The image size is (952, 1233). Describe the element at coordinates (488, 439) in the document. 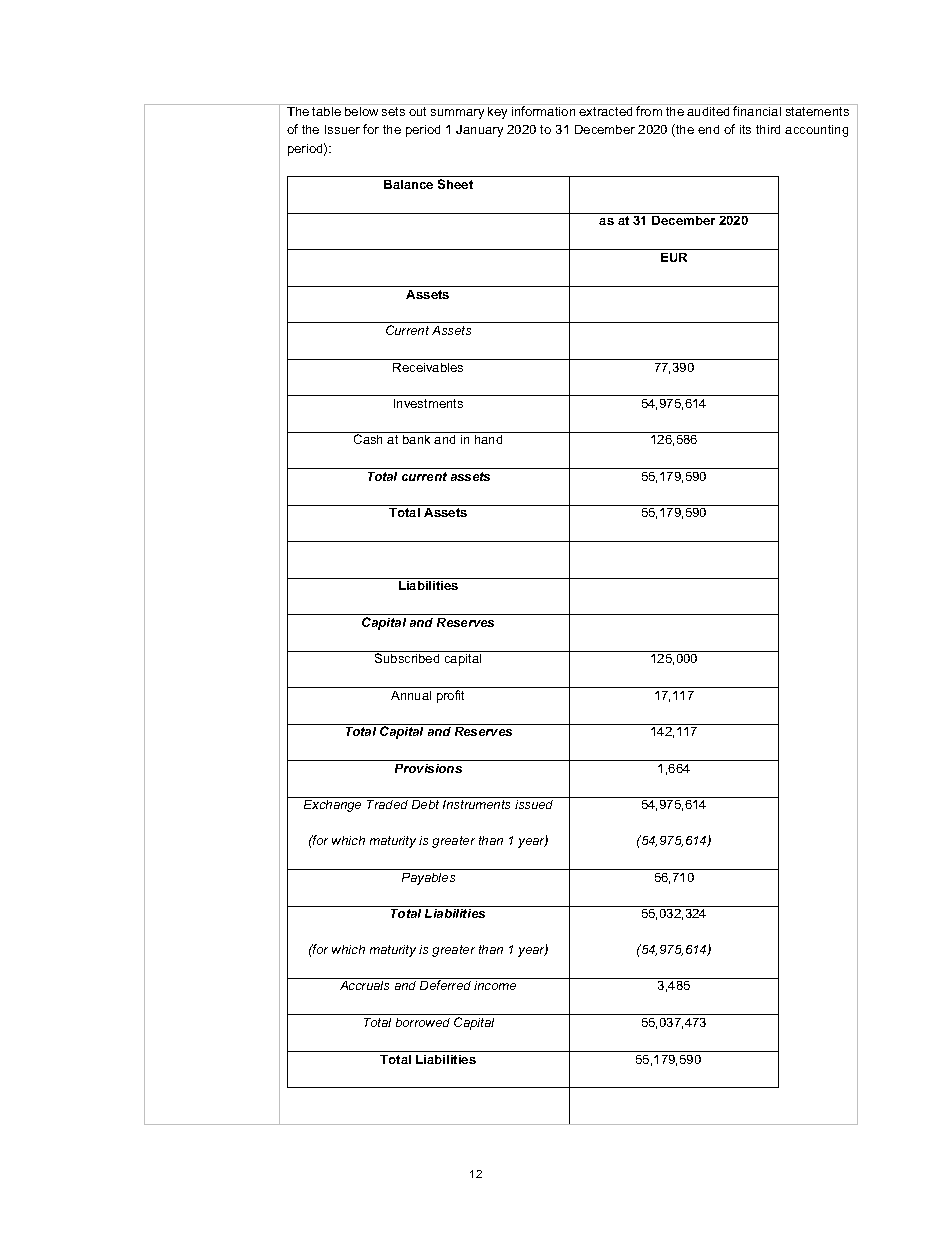

I see `hand` at that location.
